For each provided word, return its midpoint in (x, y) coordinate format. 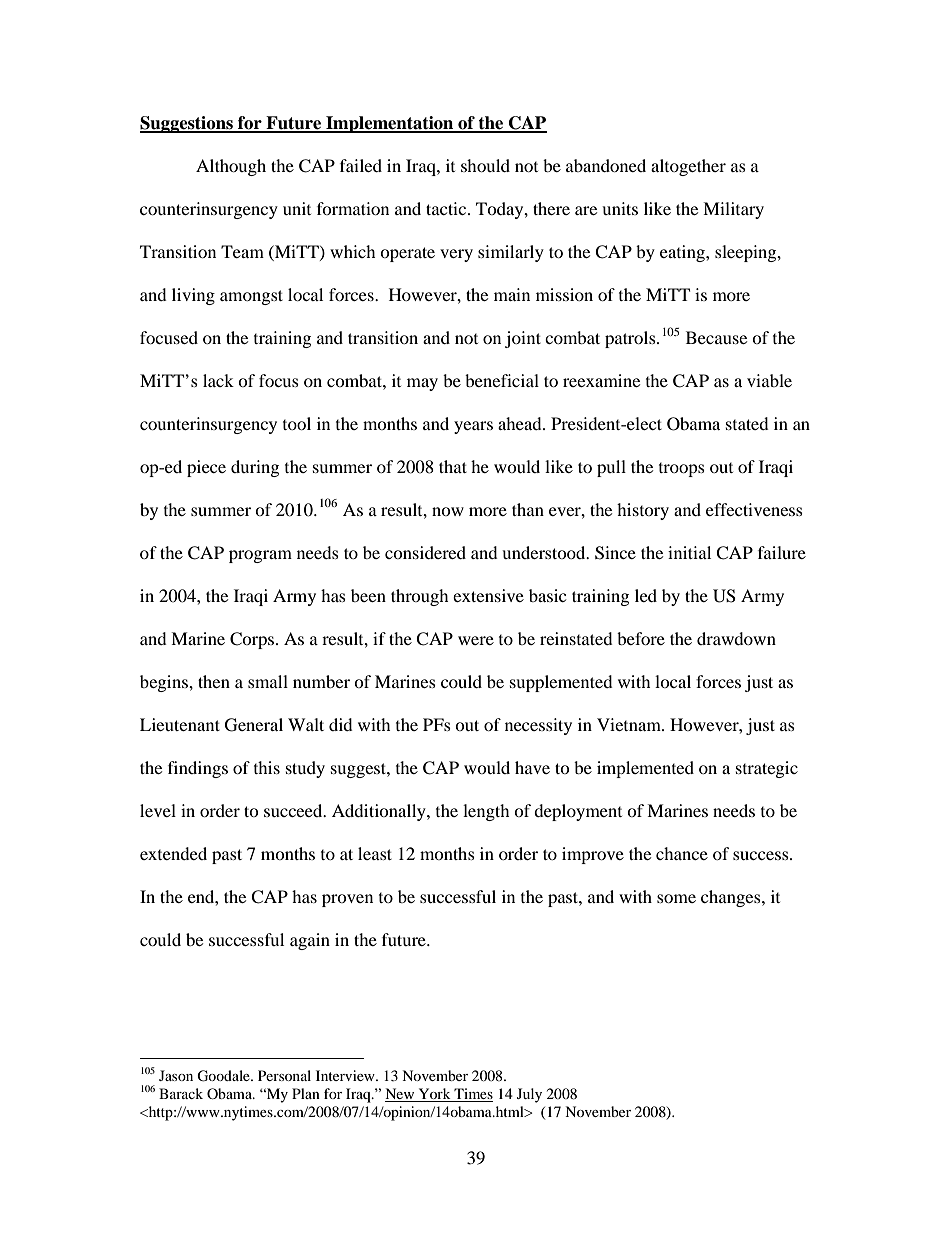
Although (231, 167)
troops (682, 470)
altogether (688, 167)
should (485, 165)
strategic (767, 769)
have (532, 767)
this (267, 767)
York (434, 1095)
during (255, 468)
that (453, 466)
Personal (284, 1075)
